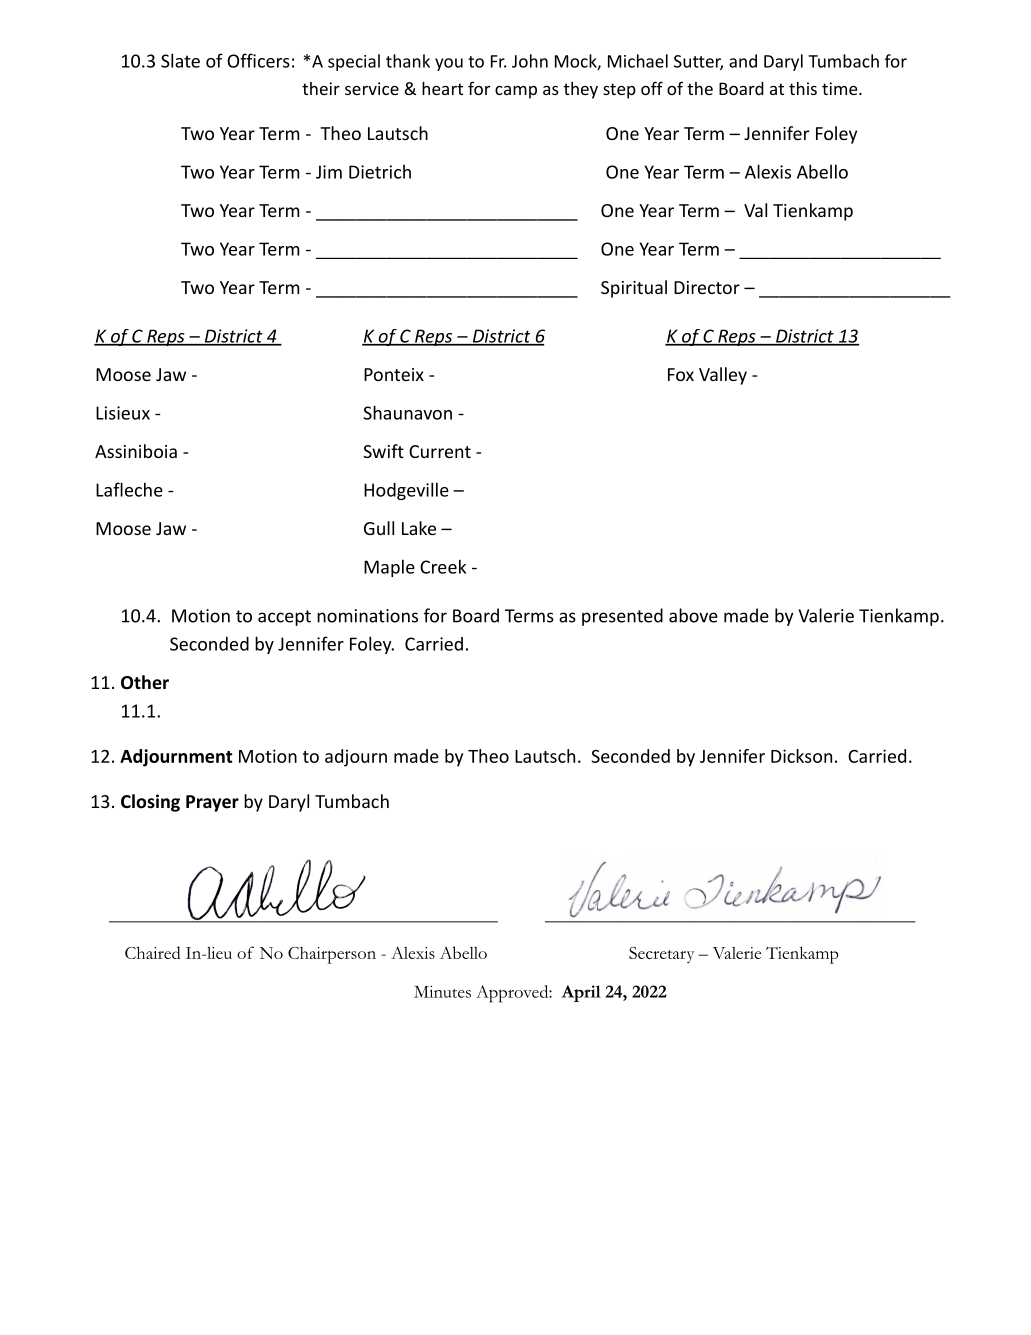 The height and width of the screenshot is (1335, 1031). Describe the element at coordinates (516, 92) in the screenshot. I see `camp` at that location.
